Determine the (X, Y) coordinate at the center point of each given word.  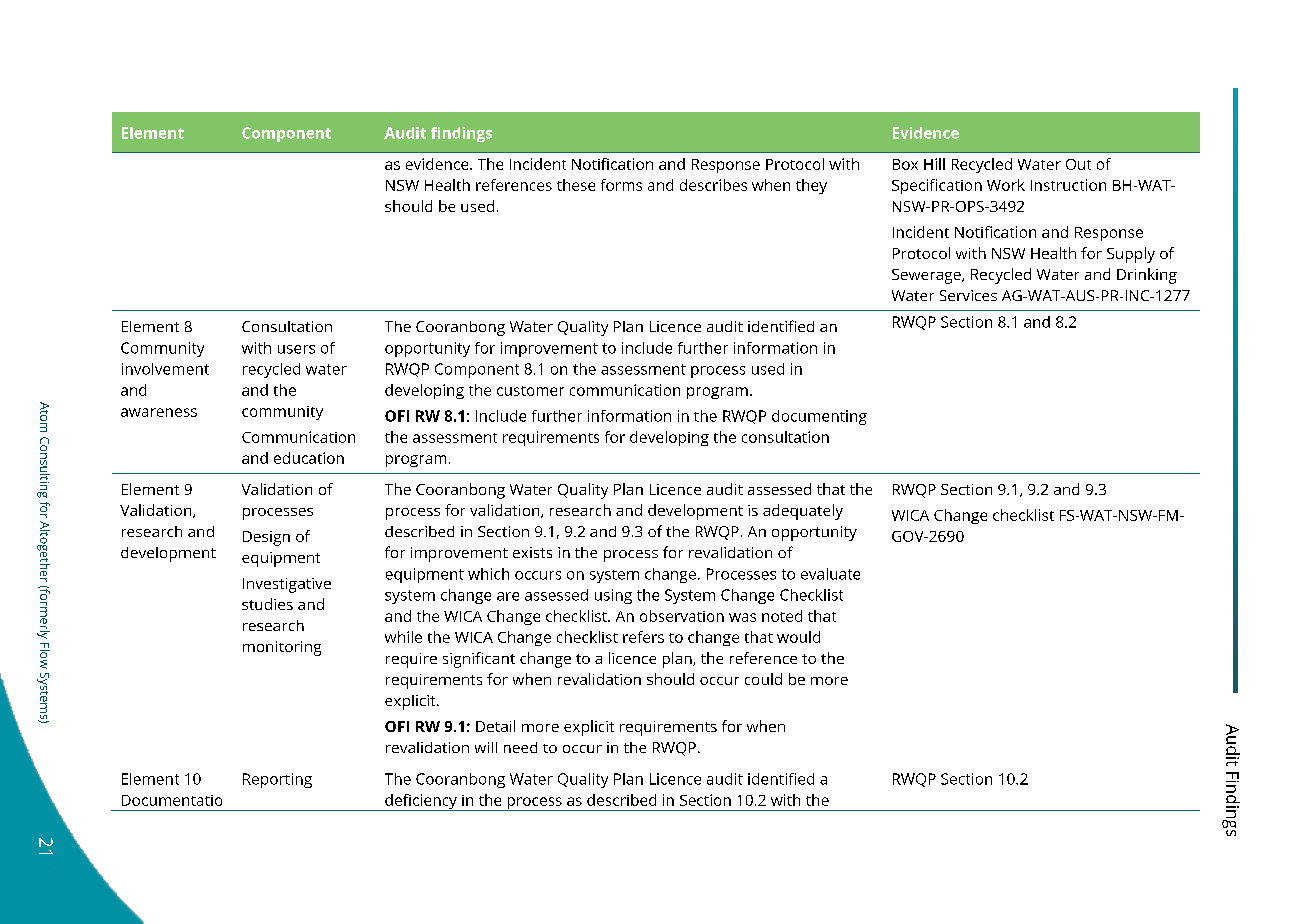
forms (621, 185)
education (309, 458)
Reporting (277, 780)
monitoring (282, 648)
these (576, 185)
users (296, 349)
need (520, 747)
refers (643, 637)
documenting (819, 417)
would (798, 637)
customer (530, 391)
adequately (803, 512)
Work (1006, 185)
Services (968, 295)
